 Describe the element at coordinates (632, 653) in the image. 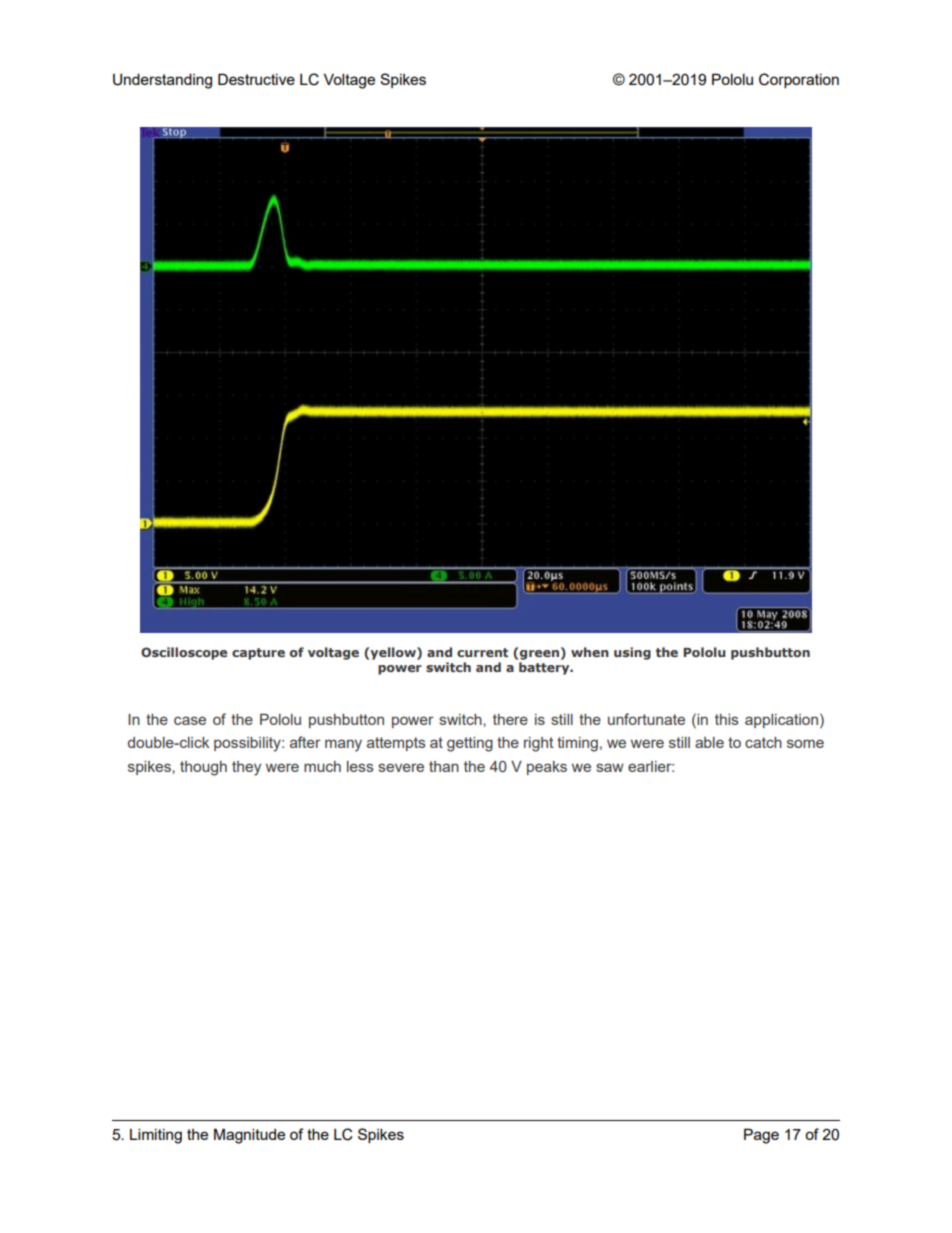

I see `using` at that location.
